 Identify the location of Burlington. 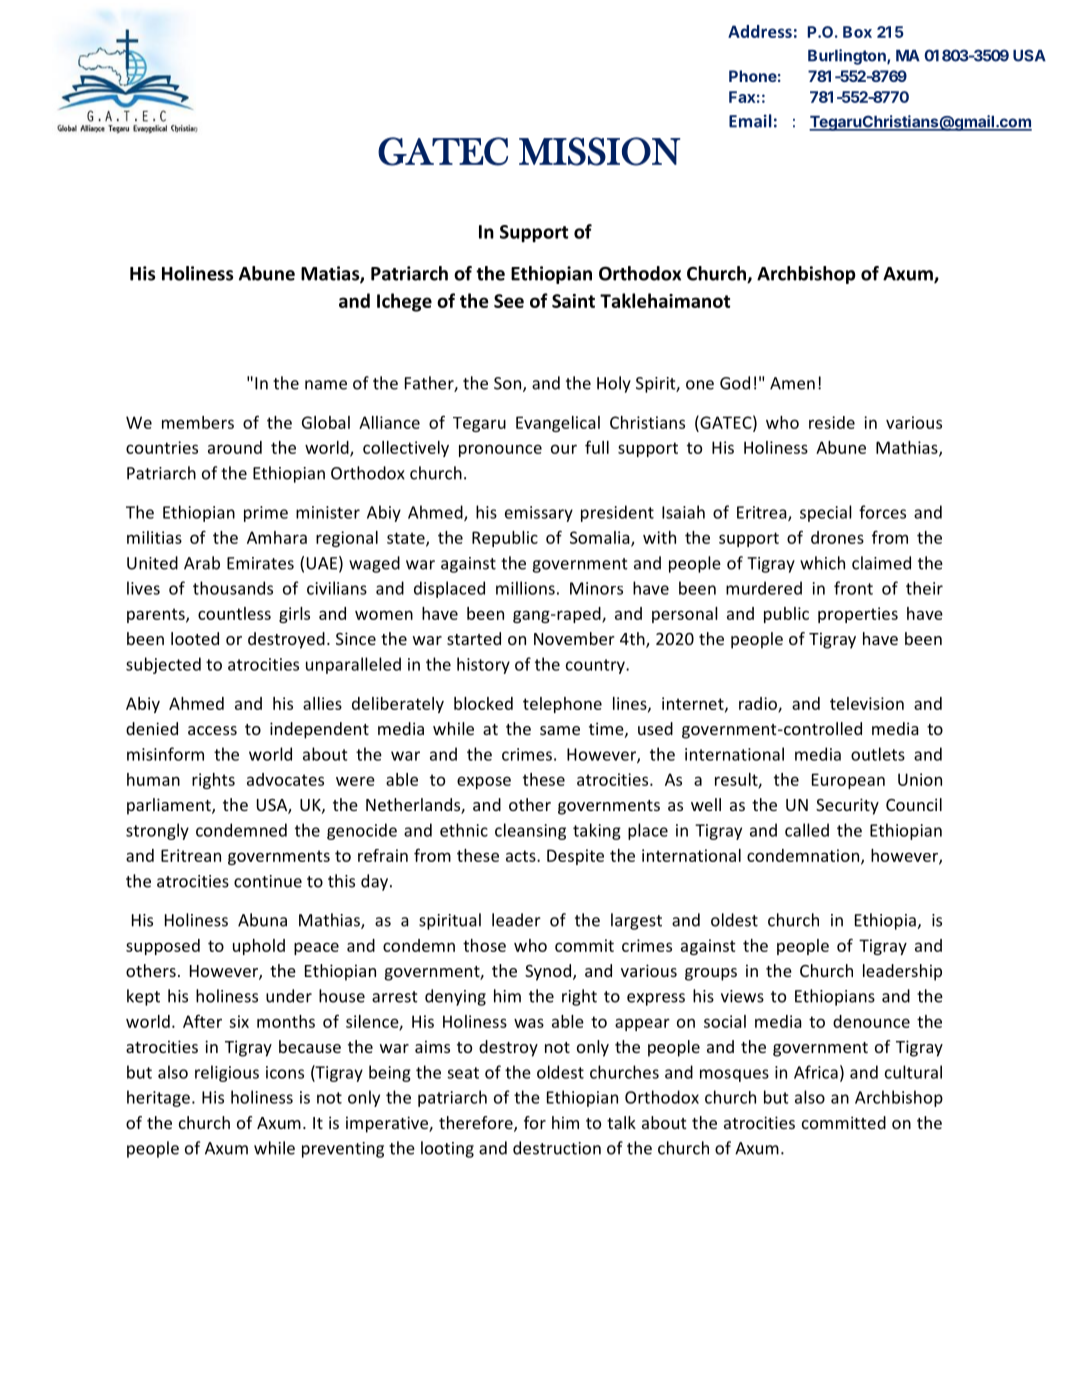
(848, 57).
